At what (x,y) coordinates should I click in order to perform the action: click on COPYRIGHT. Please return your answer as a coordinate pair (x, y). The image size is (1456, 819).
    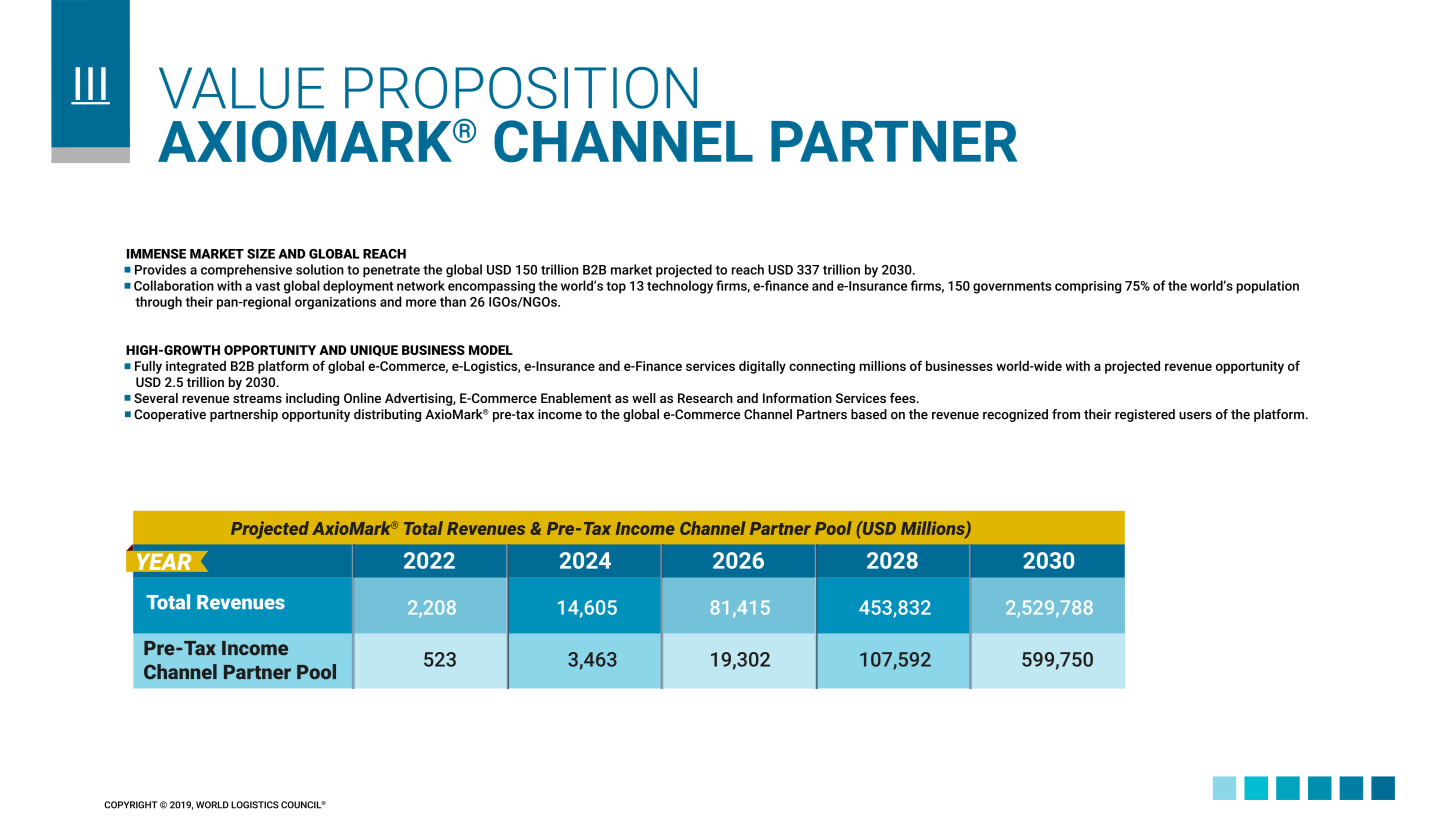
    Looking at the image, I should click on (130, 805).
